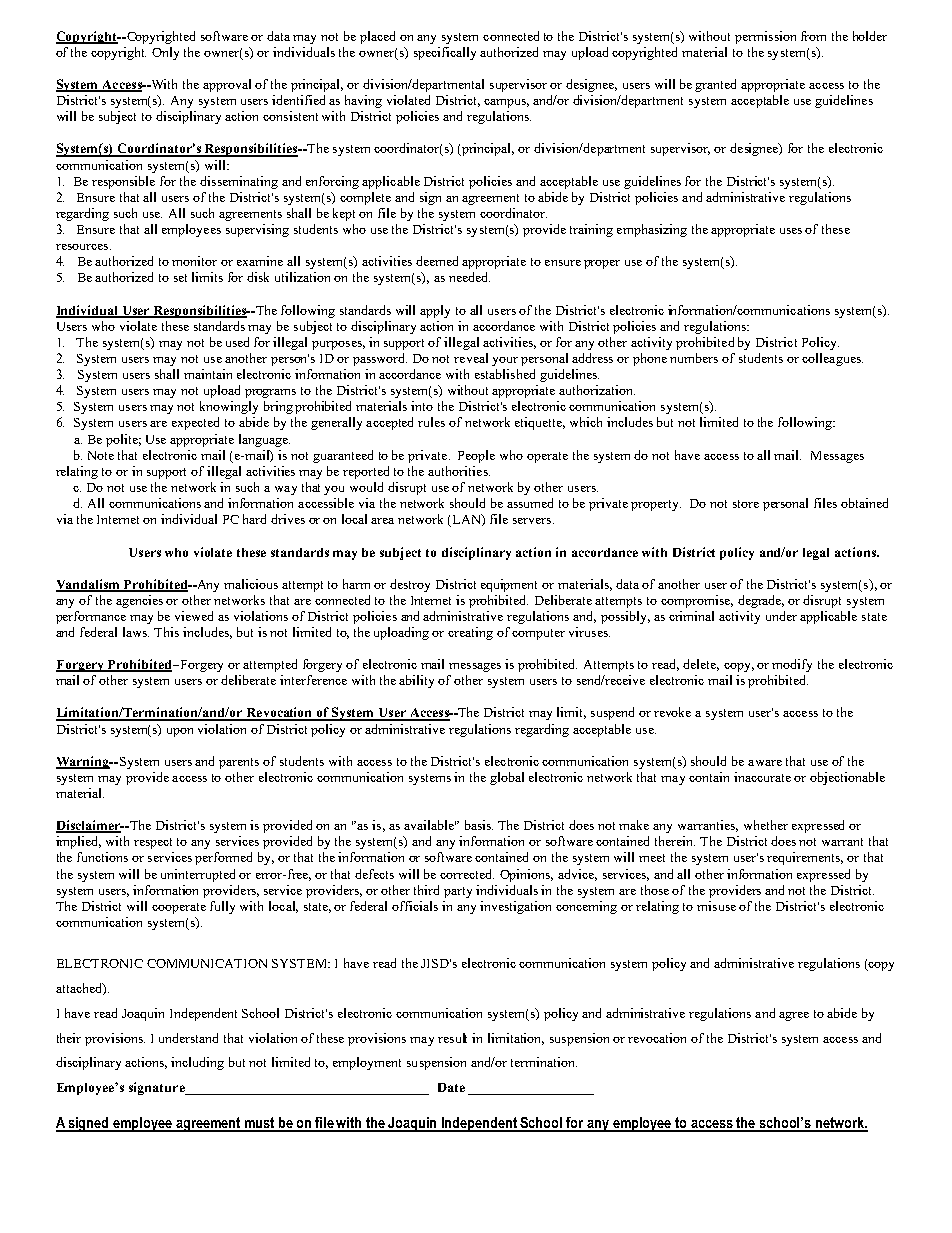 The height and width of the screenshot is (1233, 952). What do you see at coordinates (509, 585) in the screenshot?
I see `equipment` at bounding box center [509, 585].
